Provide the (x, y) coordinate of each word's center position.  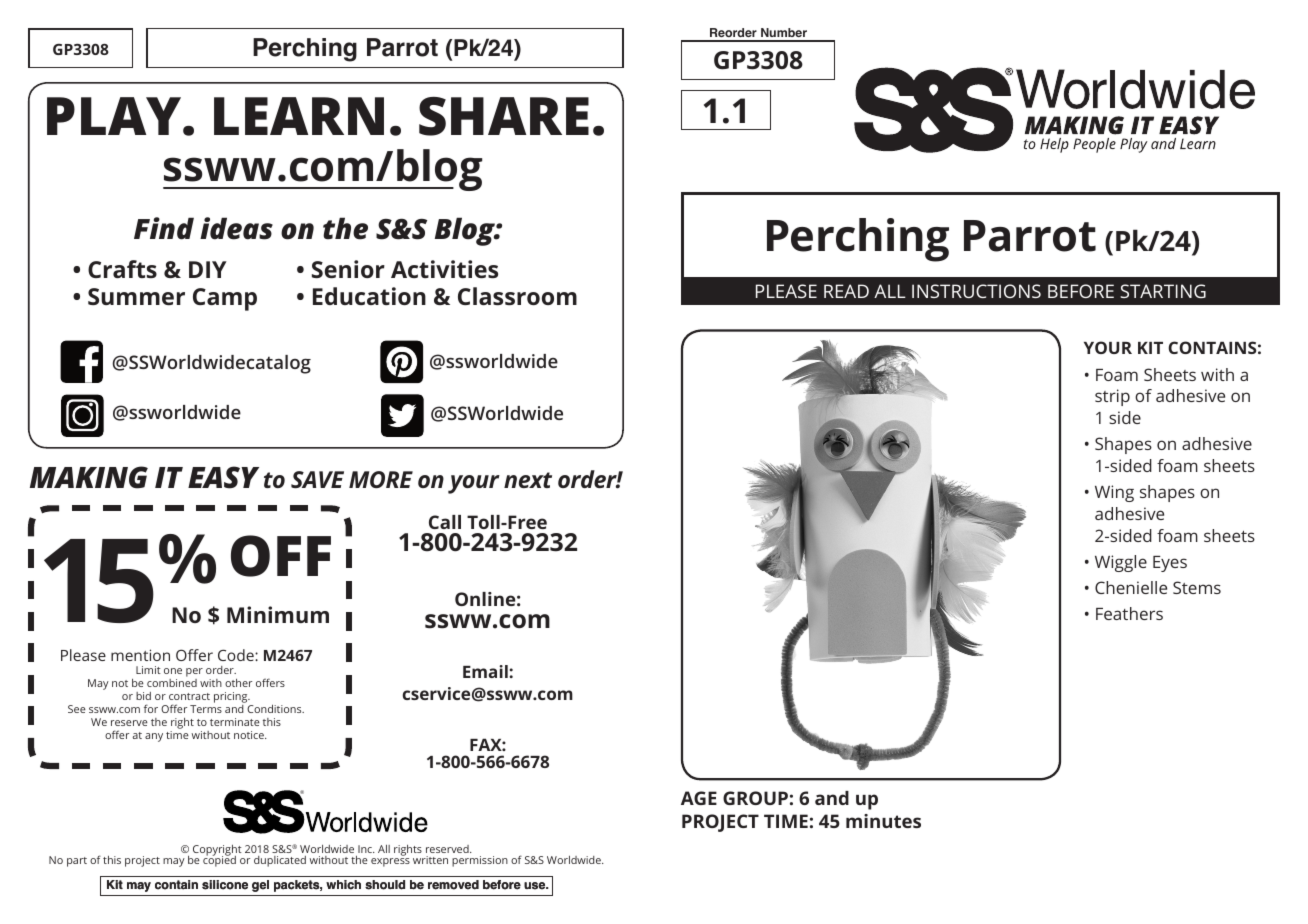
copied (219, 860)
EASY (223, 477)
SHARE (504, 116)
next (528, 480)
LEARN (299, 116)
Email (486, 671)
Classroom (517, 296)
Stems (1197, 587)
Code (237, 655)
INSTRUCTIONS (976, 291)
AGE (699, 798)
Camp (225, 299)
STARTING (1163, 291)
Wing (1114, 493)
